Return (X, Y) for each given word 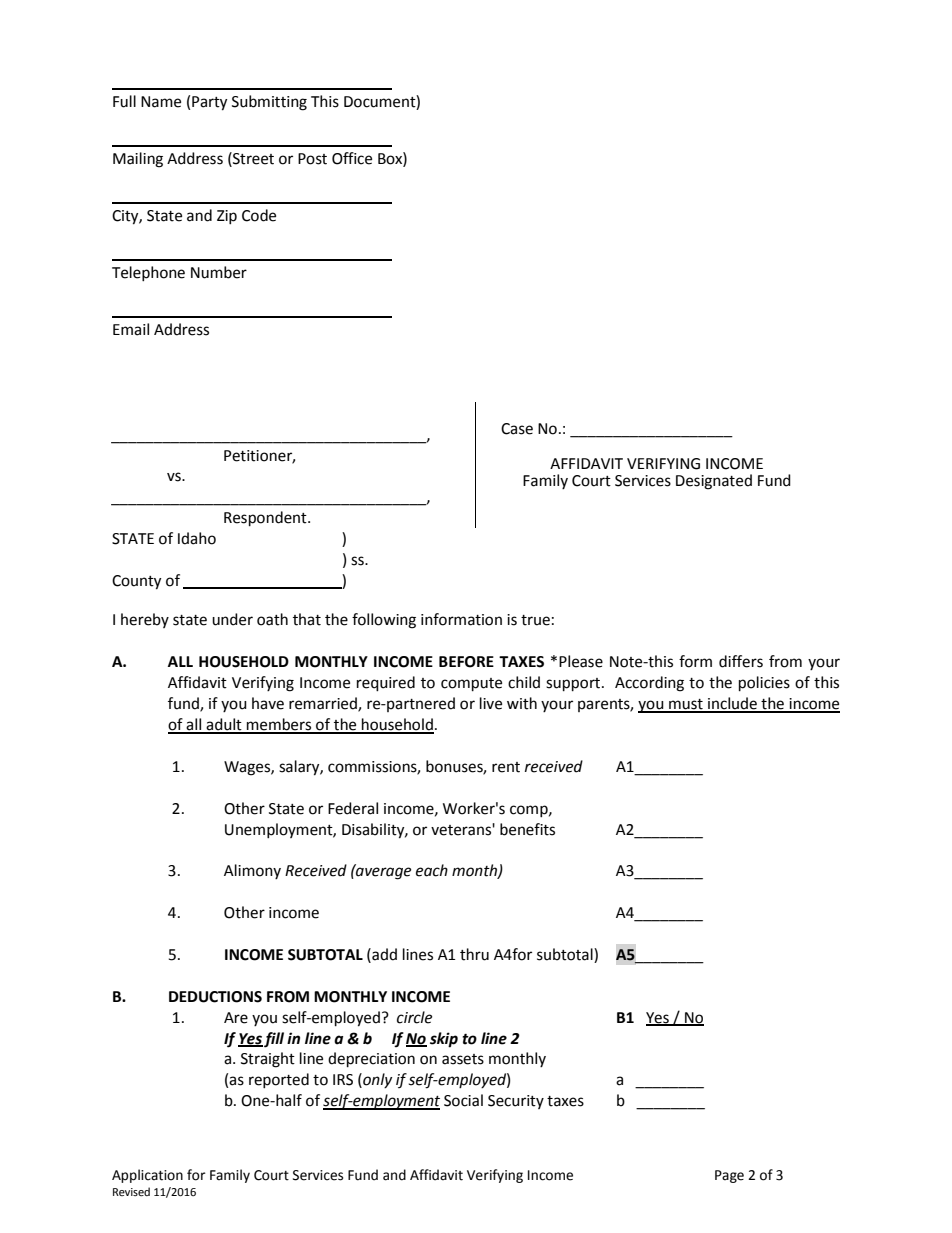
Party (209, 103)
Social (463, 1100)
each (432, 870)
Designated (714, 482)
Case (517, 429)
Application (147, 1176)
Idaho (197, 538)
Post (312, 159)
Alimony (252, 871)
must (686, 705)
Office (352, 158)
